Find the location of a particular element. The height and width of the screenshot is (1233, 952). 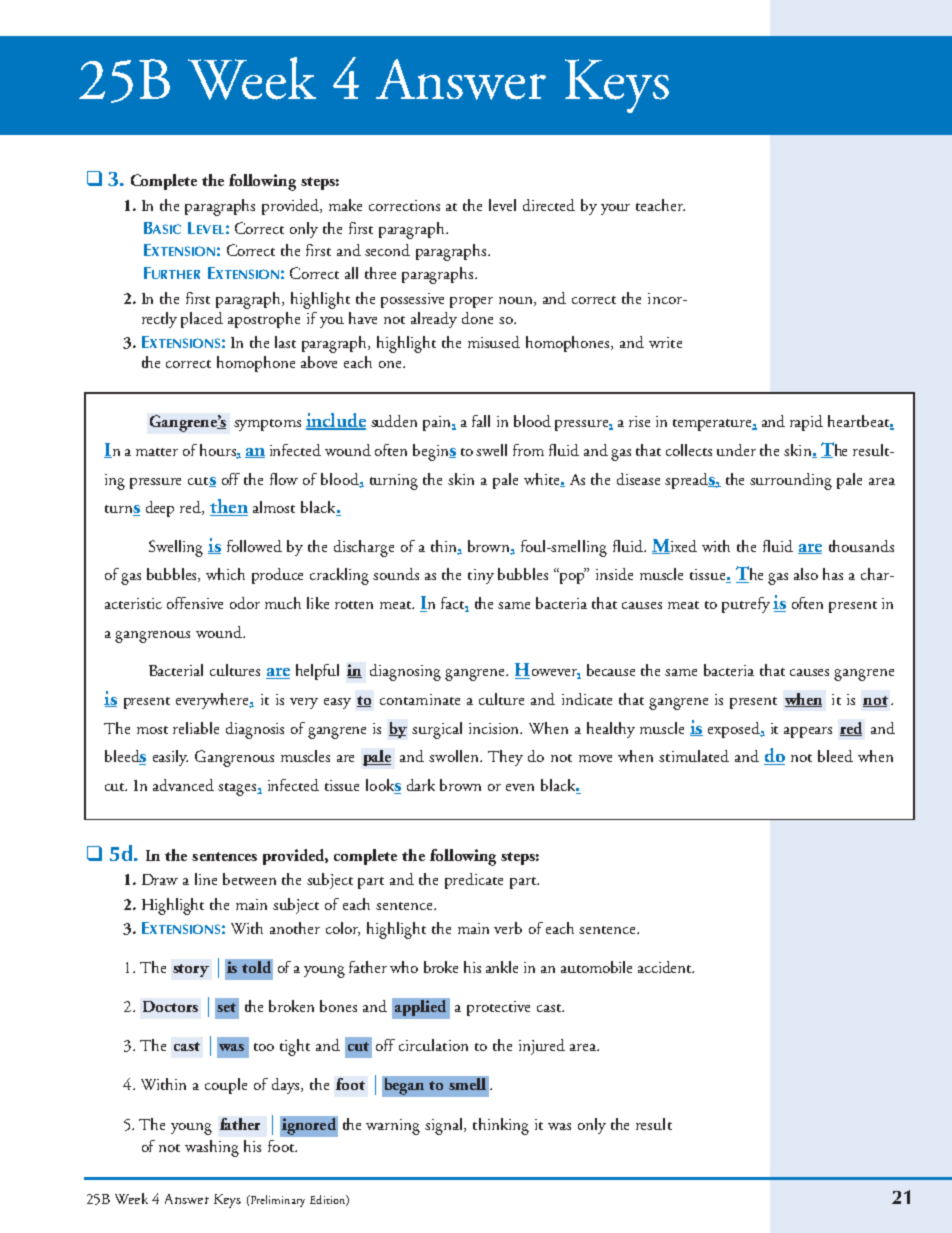

predicate is located at coordinates (474, 881).
